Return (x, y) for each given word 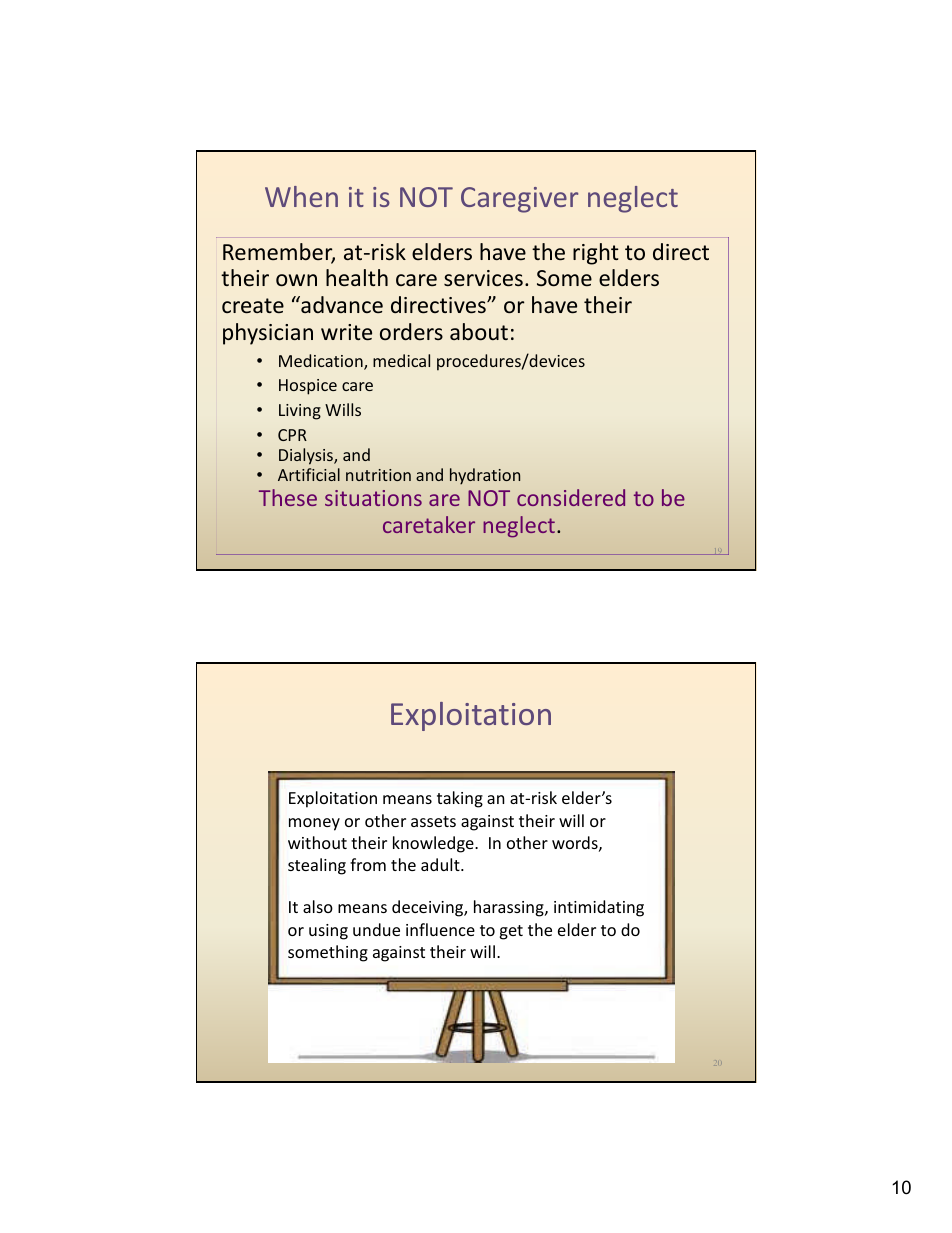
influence (440, 929)
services (483, 278)
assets (433, 821)
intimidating (599, 908)
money (314, 824)
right (596, 254)
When (301, 196)
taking (460, 799)
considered (571, 497)
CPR (292, 435)
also (318, 906)
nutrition (378, 475)
